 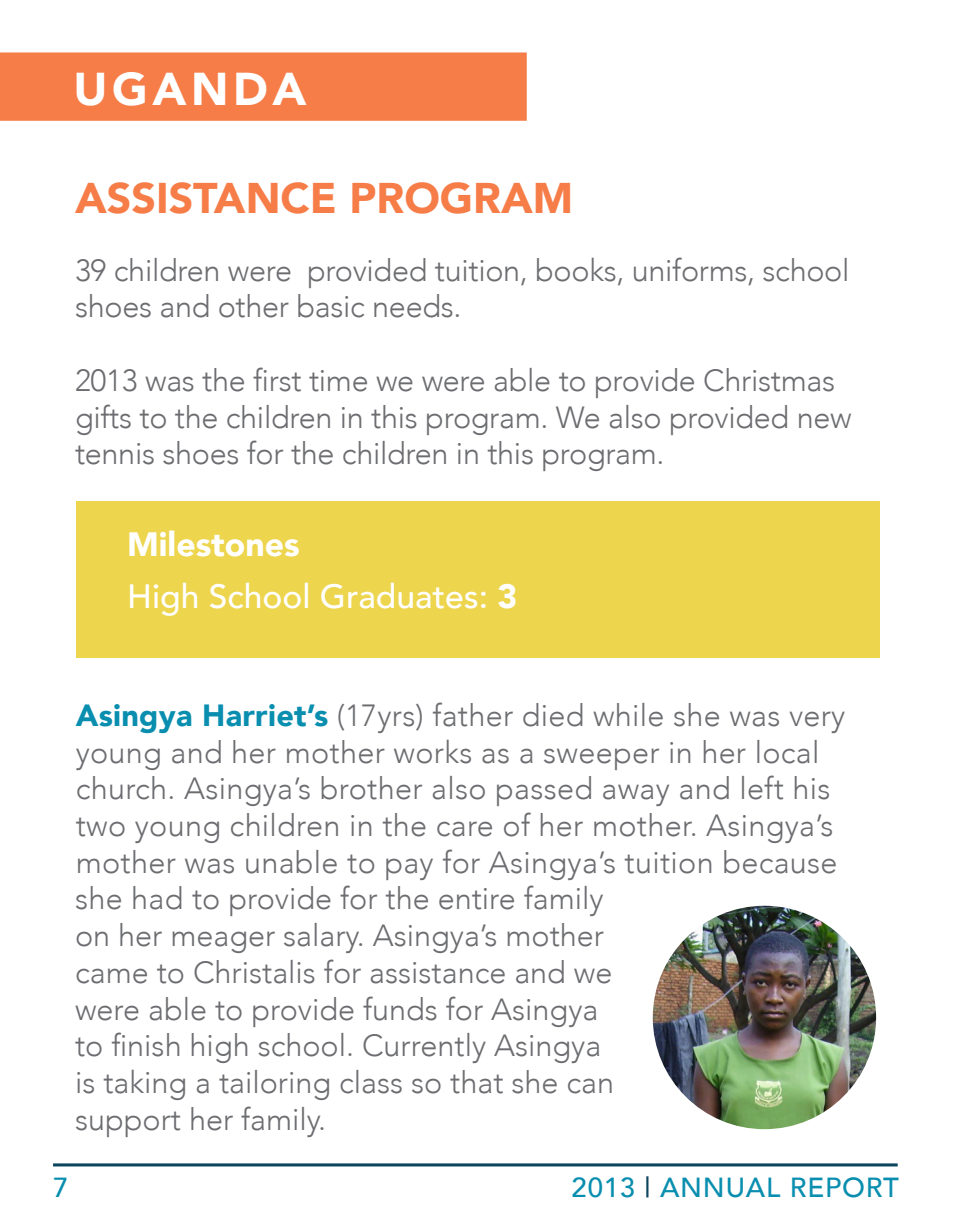 What do you see at coordinates (576, 270) in the screenshot?
I see `books` at bounding box center [576, 270].
